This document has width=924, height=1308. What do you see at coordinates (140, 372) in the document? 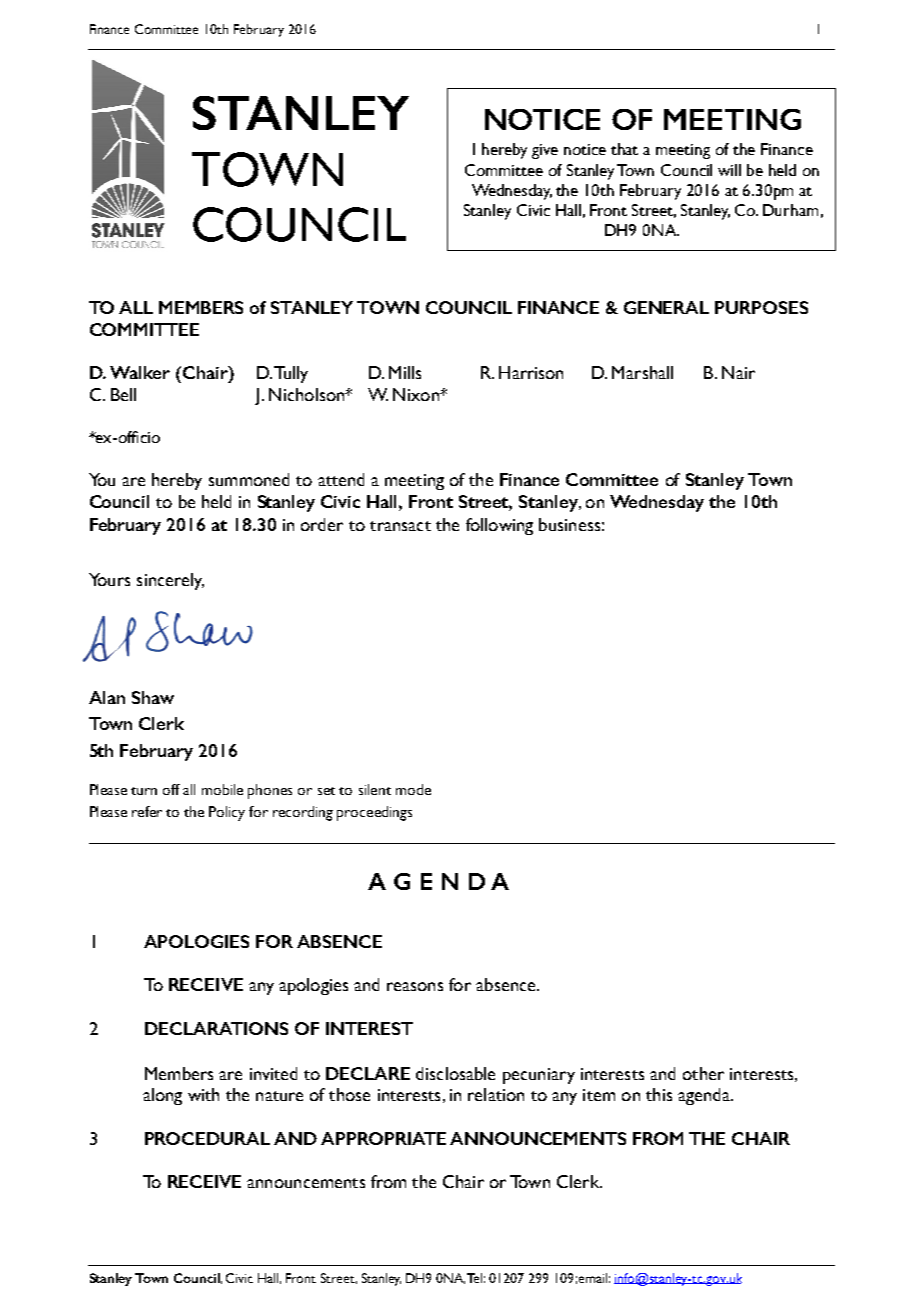
I see `Walker` at bounding box center [140, 372].
